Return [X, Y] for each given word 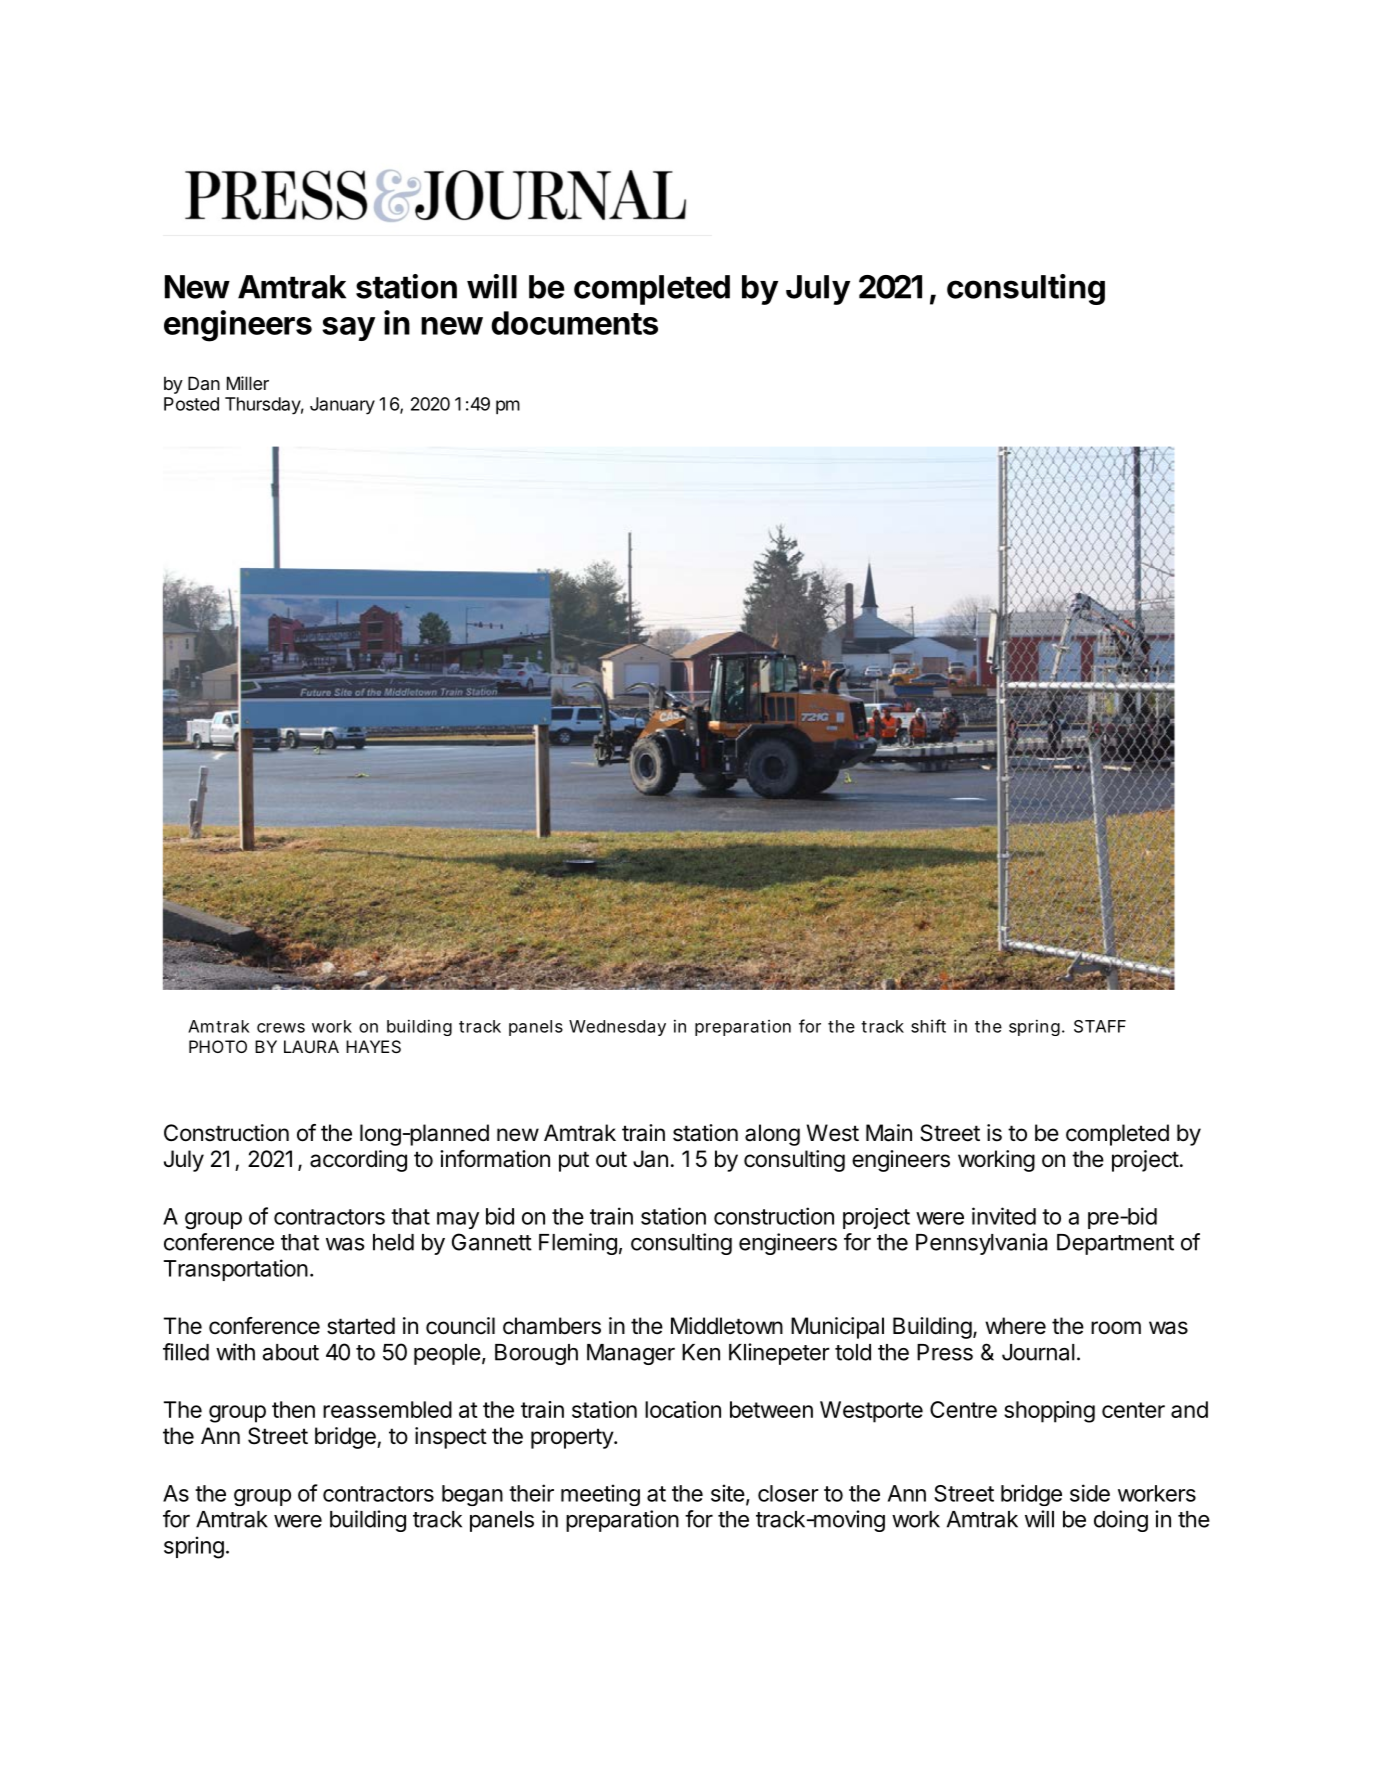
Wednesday [617, 1028]
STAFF [1100, 1026]
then [293, 1409]
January [342, 406]
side [1090, 1493]
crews [281, 1028]
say [348, 329]
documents [574, 323]
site [728, 1493]
